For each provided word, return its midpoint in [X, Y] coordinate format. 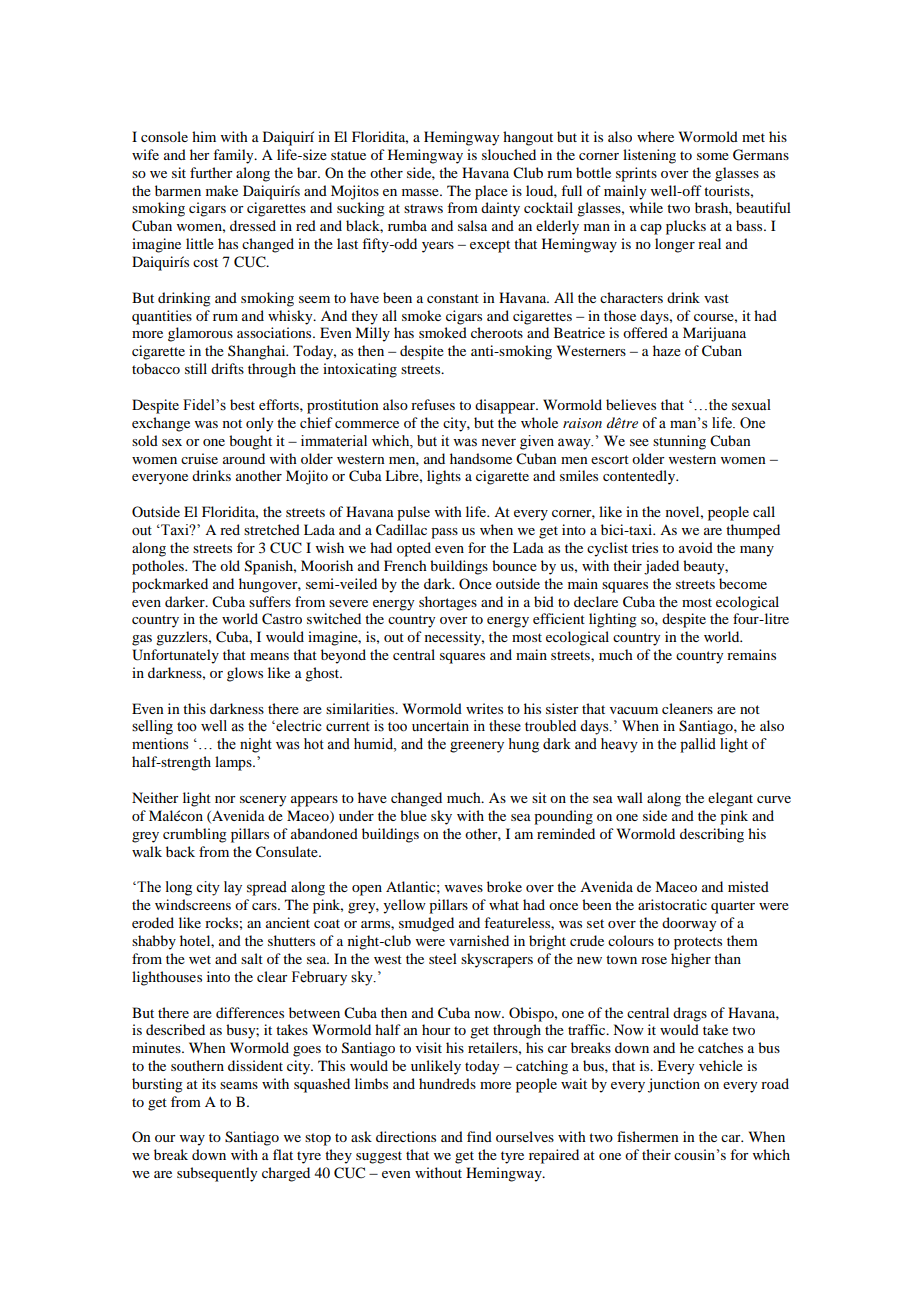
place [491, 192]
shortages [448, 603]
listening [649, 156]
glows [245, 674]
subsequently [217, 1174]
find [479, 1136]
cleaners [687, 708]
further [211, 172]
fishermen [648, 1136]
